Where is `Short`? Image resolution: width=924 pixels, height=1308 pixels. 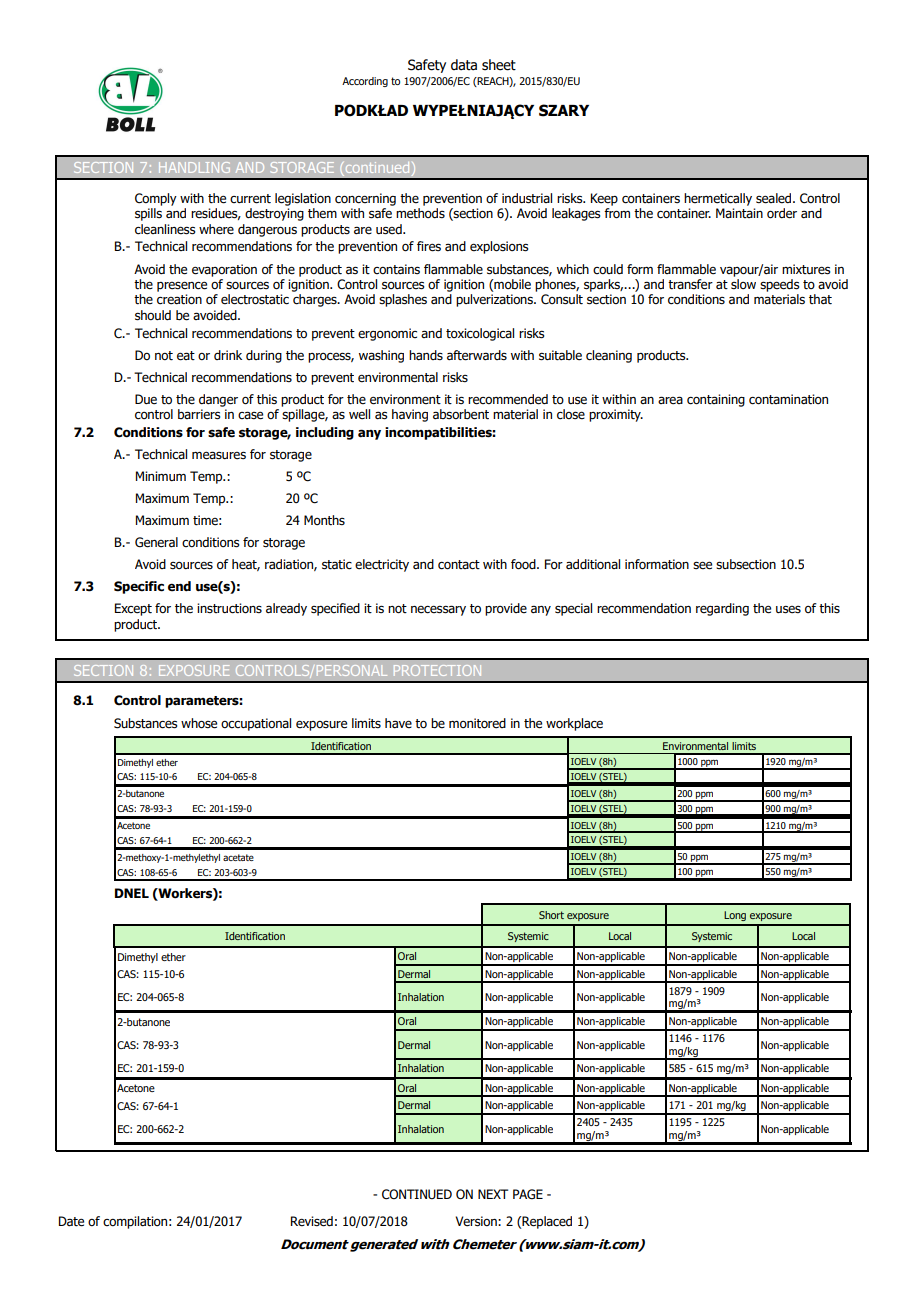
Short is located at coordinates (551, 915).
